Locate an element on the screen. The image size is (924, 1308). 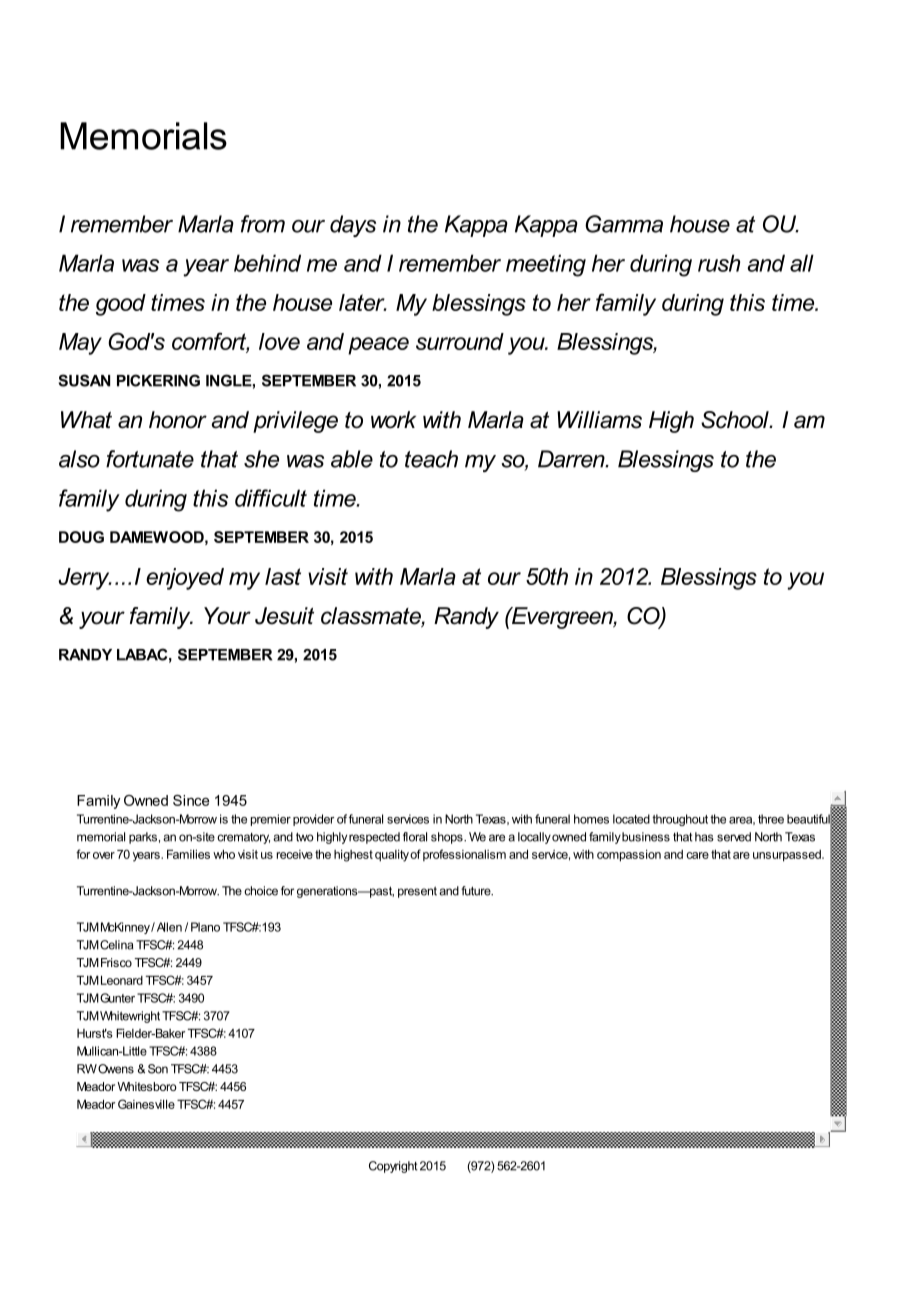
enjoyed is located at coordinates (185, 579).
